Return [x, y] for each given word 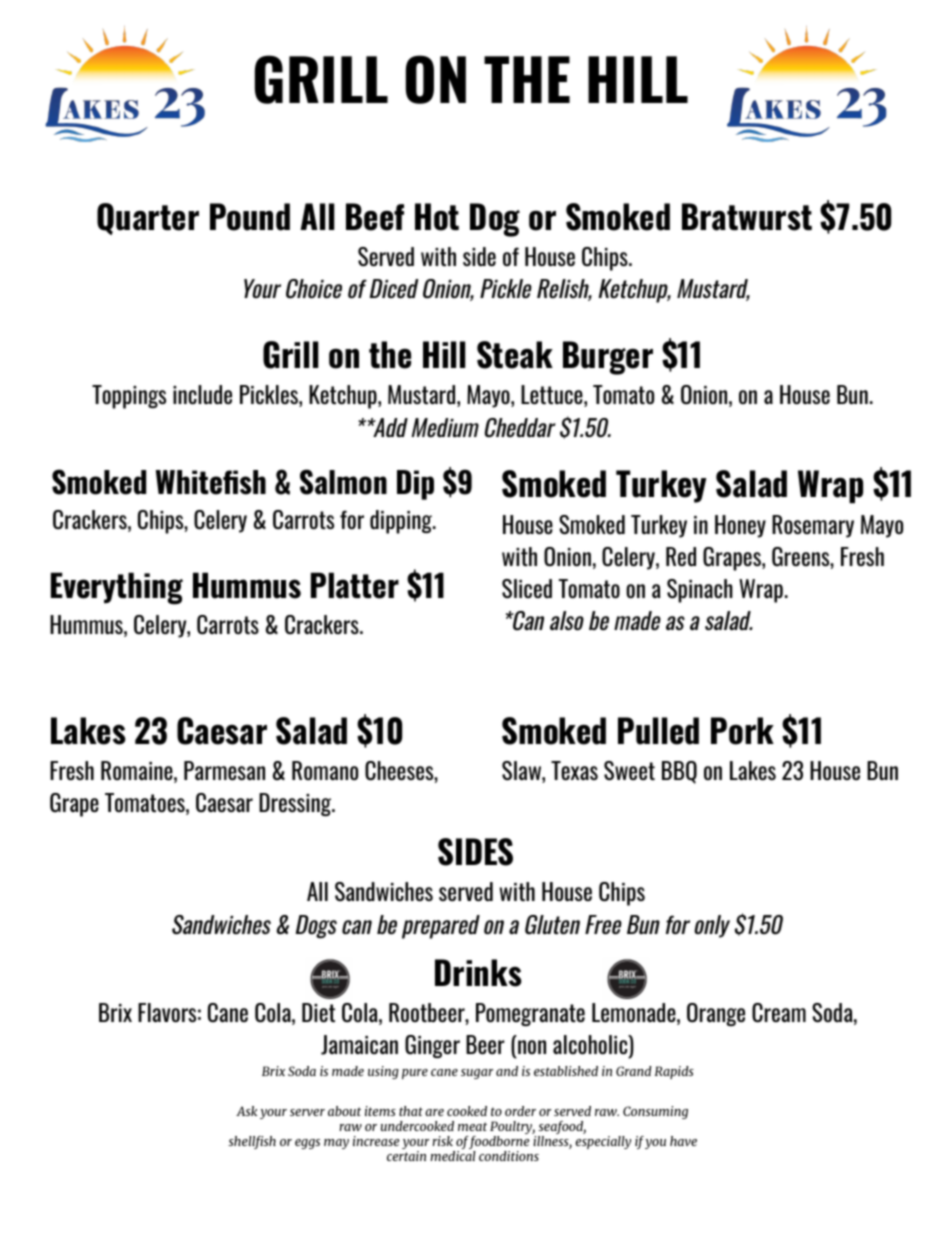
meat [472, 1126]
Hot [437, 217]
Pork [742, 731]
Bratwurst [747, 217]
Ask [246, 1111]
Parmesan [224, 770]
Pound [250, 217]
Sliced [527, 589]
